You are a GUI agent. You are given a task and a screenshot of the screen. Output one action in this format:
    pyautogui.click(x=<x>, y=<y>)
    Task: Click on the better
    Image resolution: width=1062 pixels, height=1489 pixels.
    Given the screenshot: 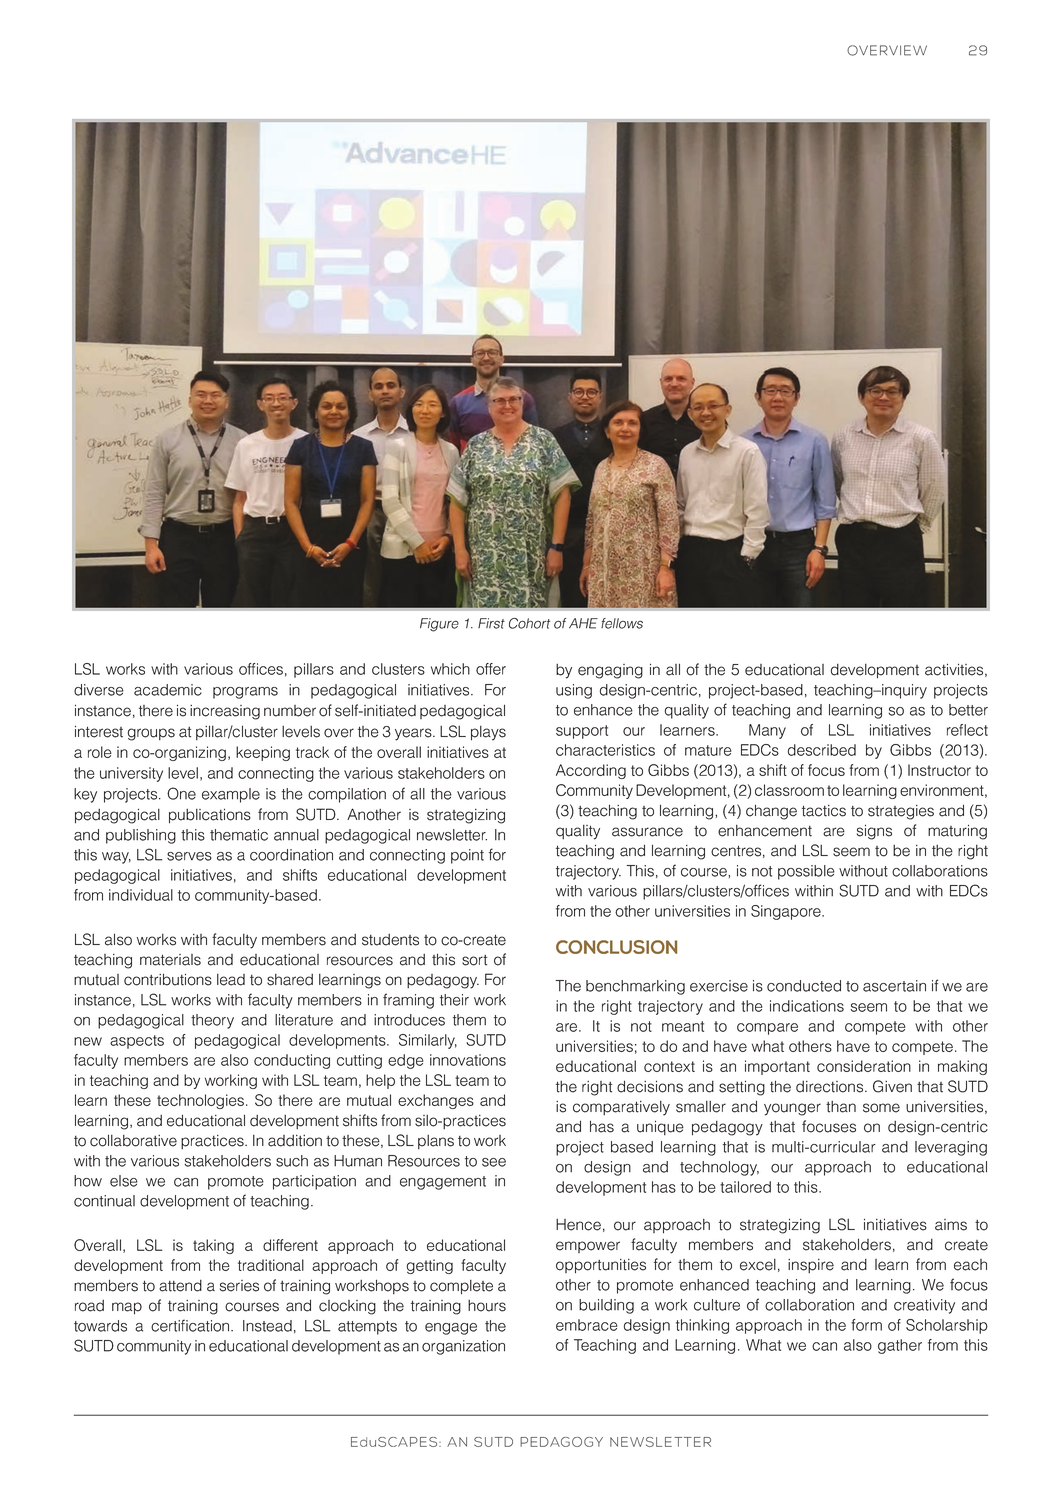 What is the action you would take?
    pyautogui.click(x=968, y=710)
